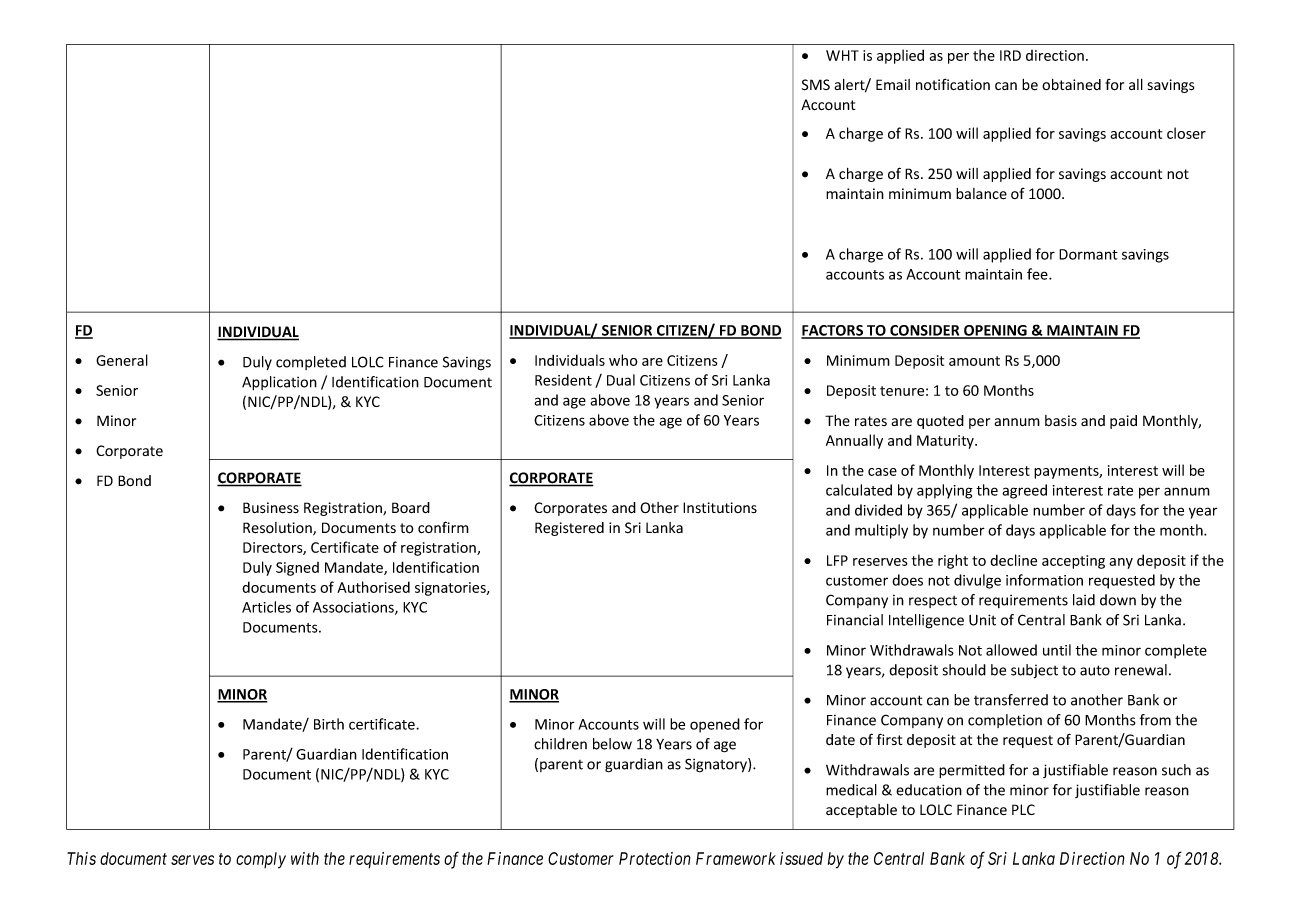  I want to click on obtained, so click(1071, 85).
